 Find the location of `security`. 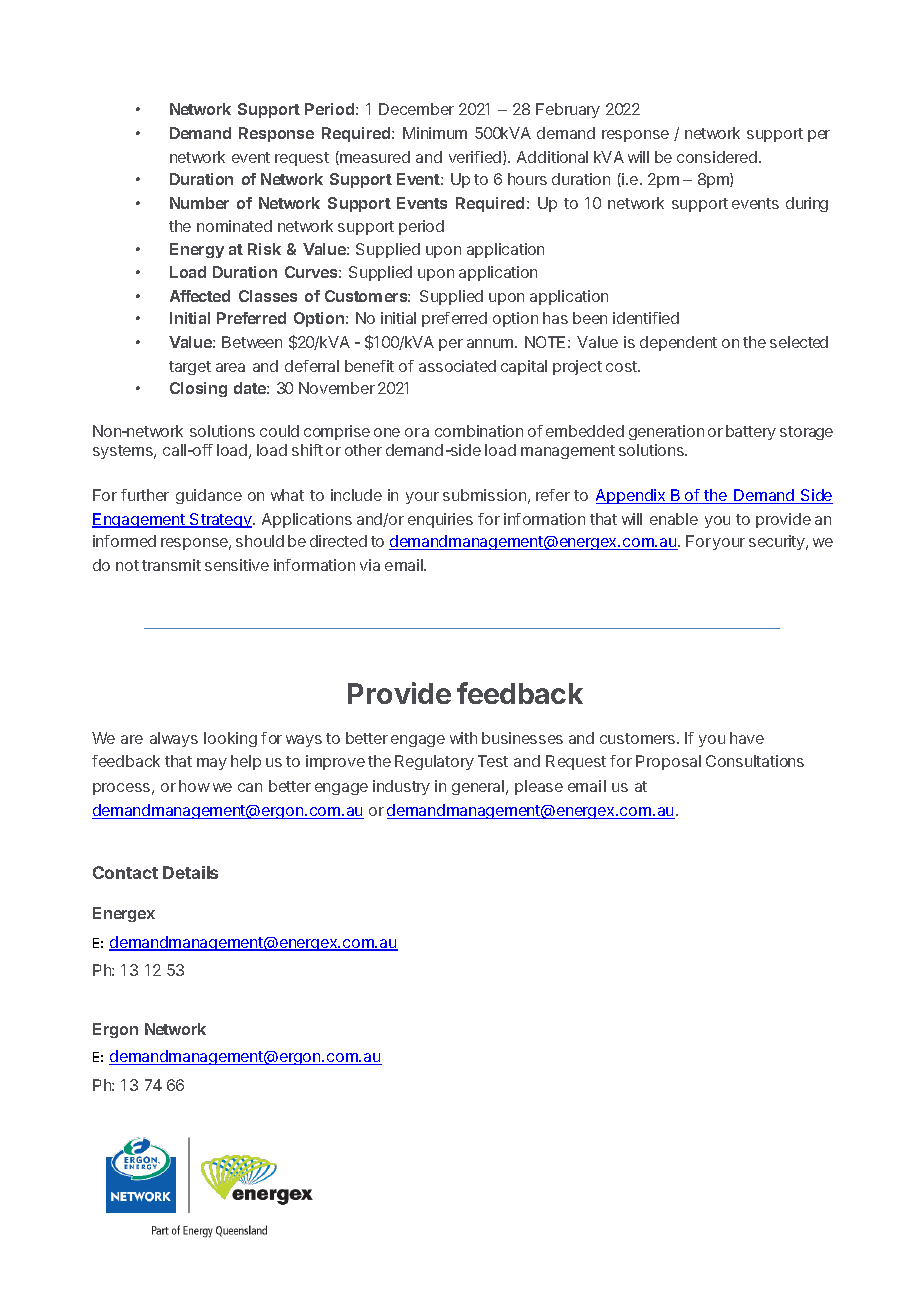

security is located at coordinates (778, 542).
